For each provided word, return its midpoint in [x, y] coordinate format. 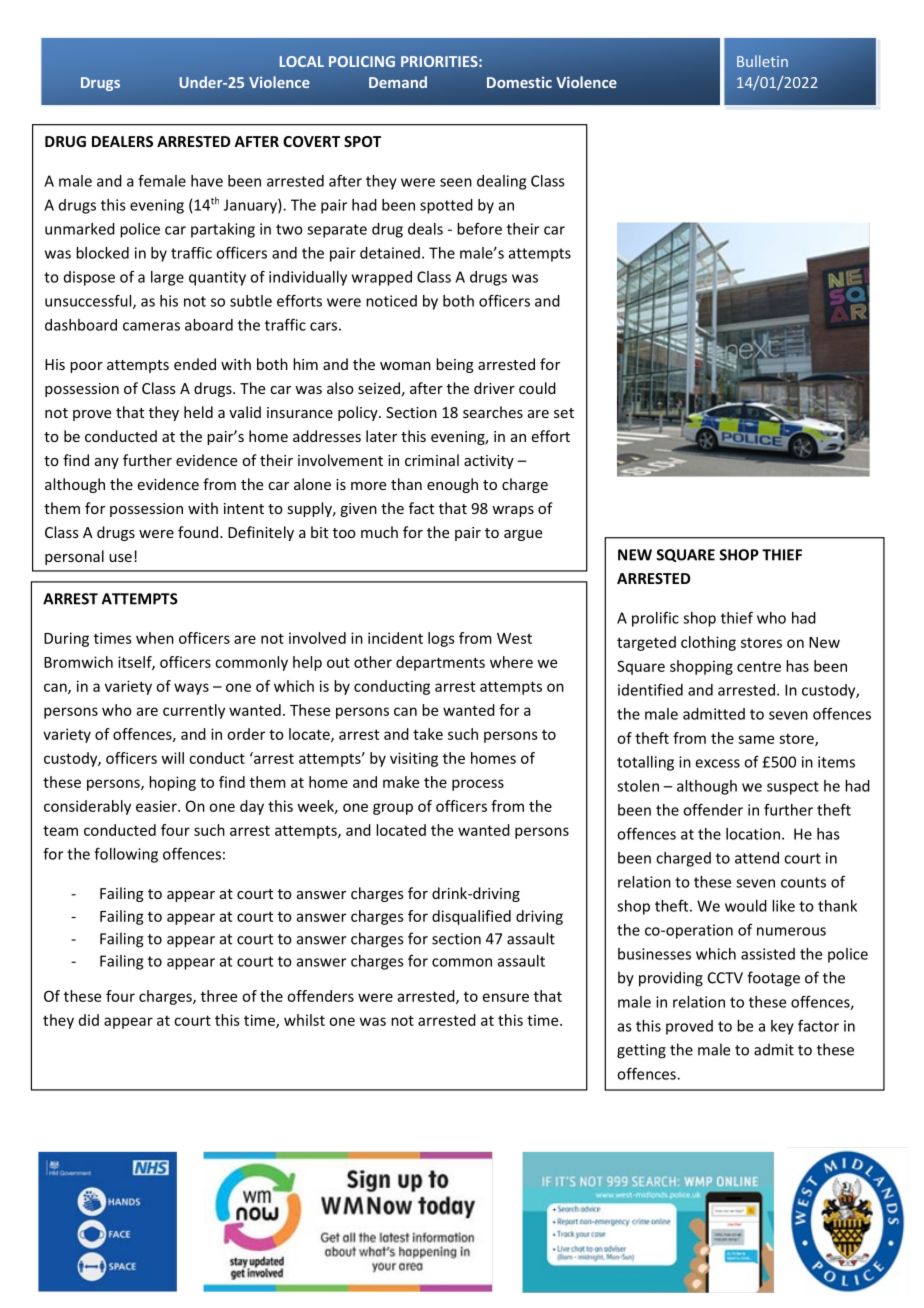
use [120, 558]
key [782, 1027]
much [379, 532]
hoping [172, 783]
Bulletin [762, 61]
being [455, 365]
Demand [398, 82]
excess [718, 763]
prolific [655, 619]
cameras [151, 326]
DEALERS [122, 141]
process [478, 785]
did [89, 1020]
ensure [506, 997]
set [564, 413]
